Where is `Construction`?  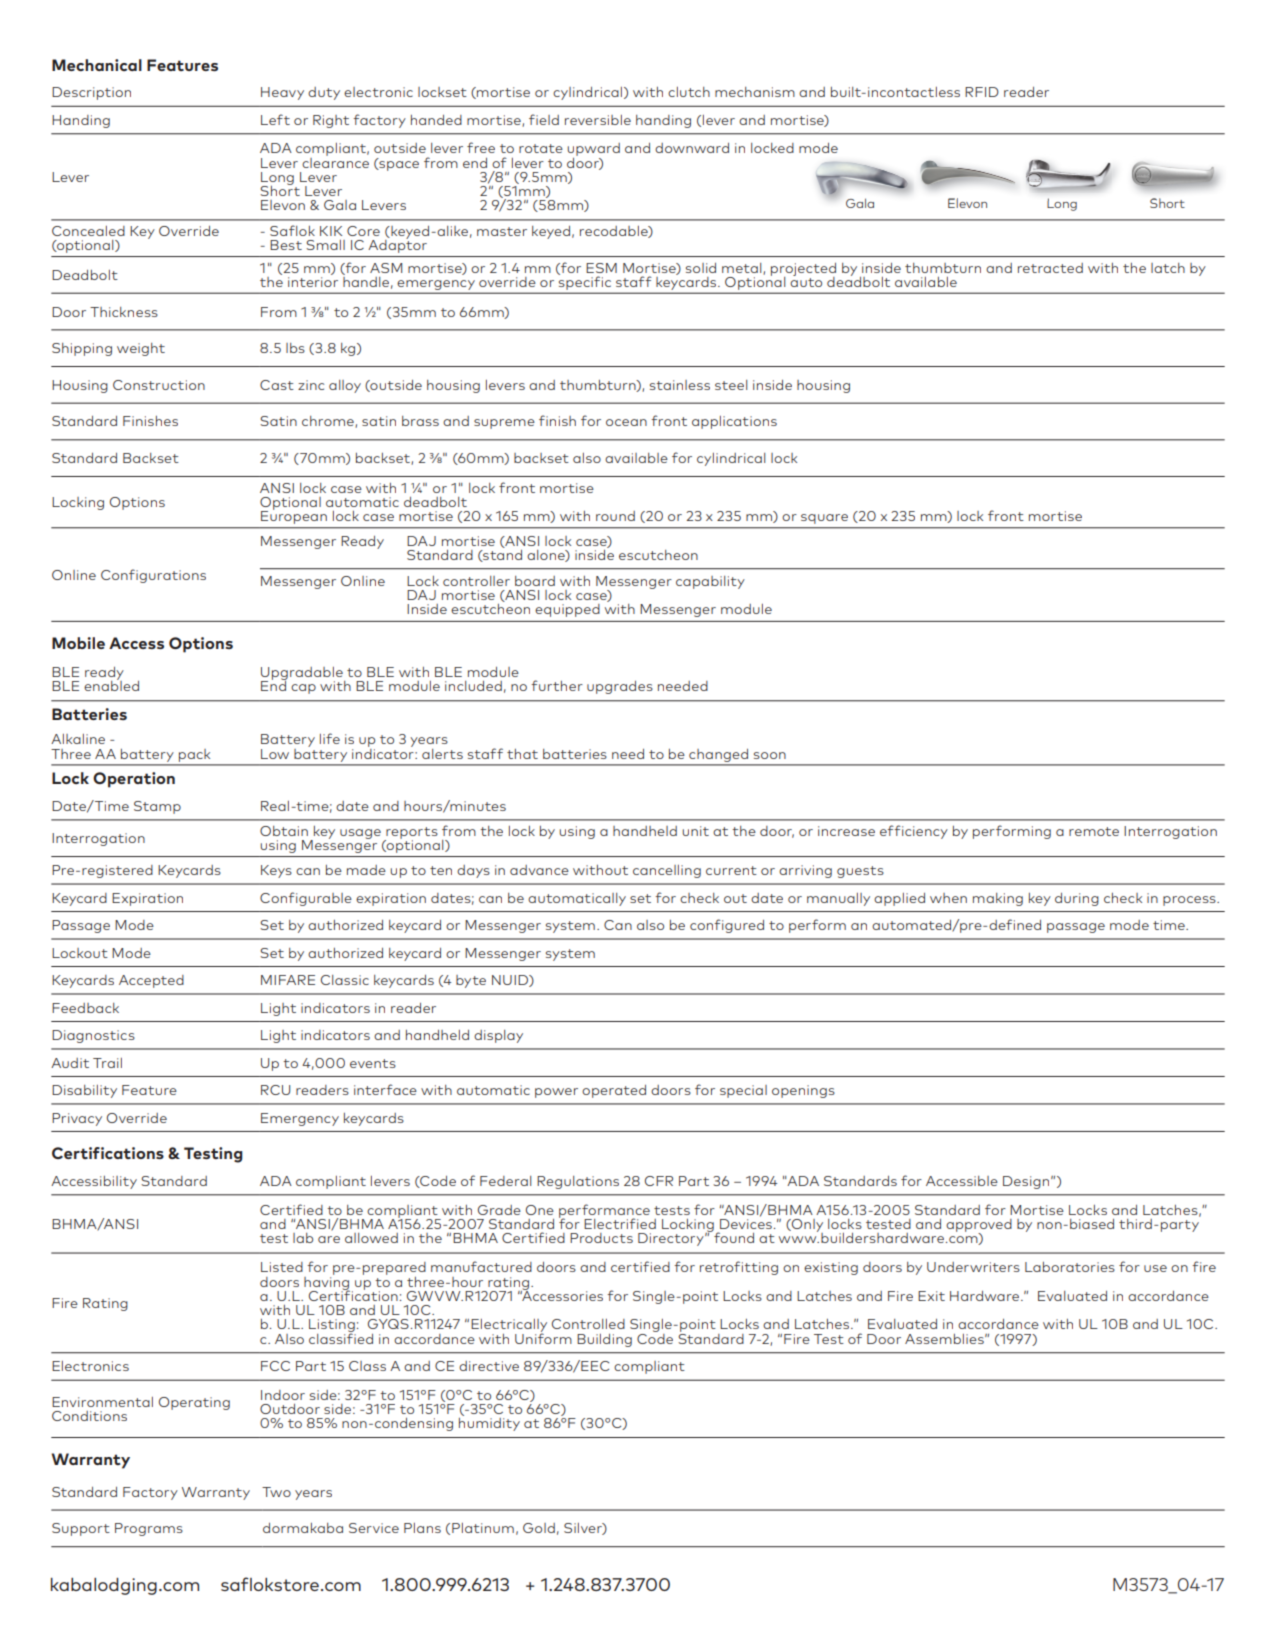
Construction is located at coordinates (159, 385).
